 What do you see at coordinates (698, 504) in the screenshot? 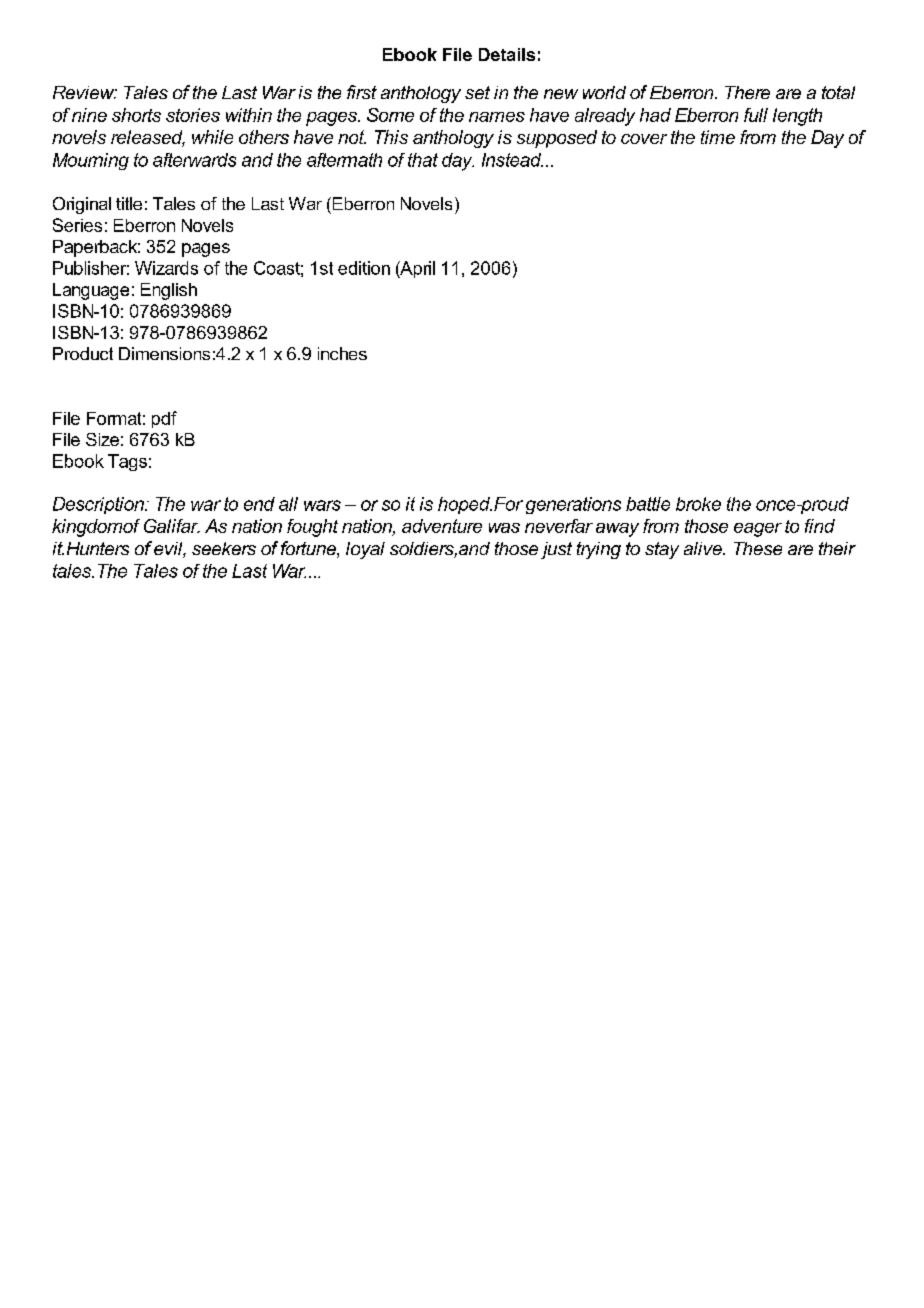
I see `broke` at bounding box center [698, 504].
